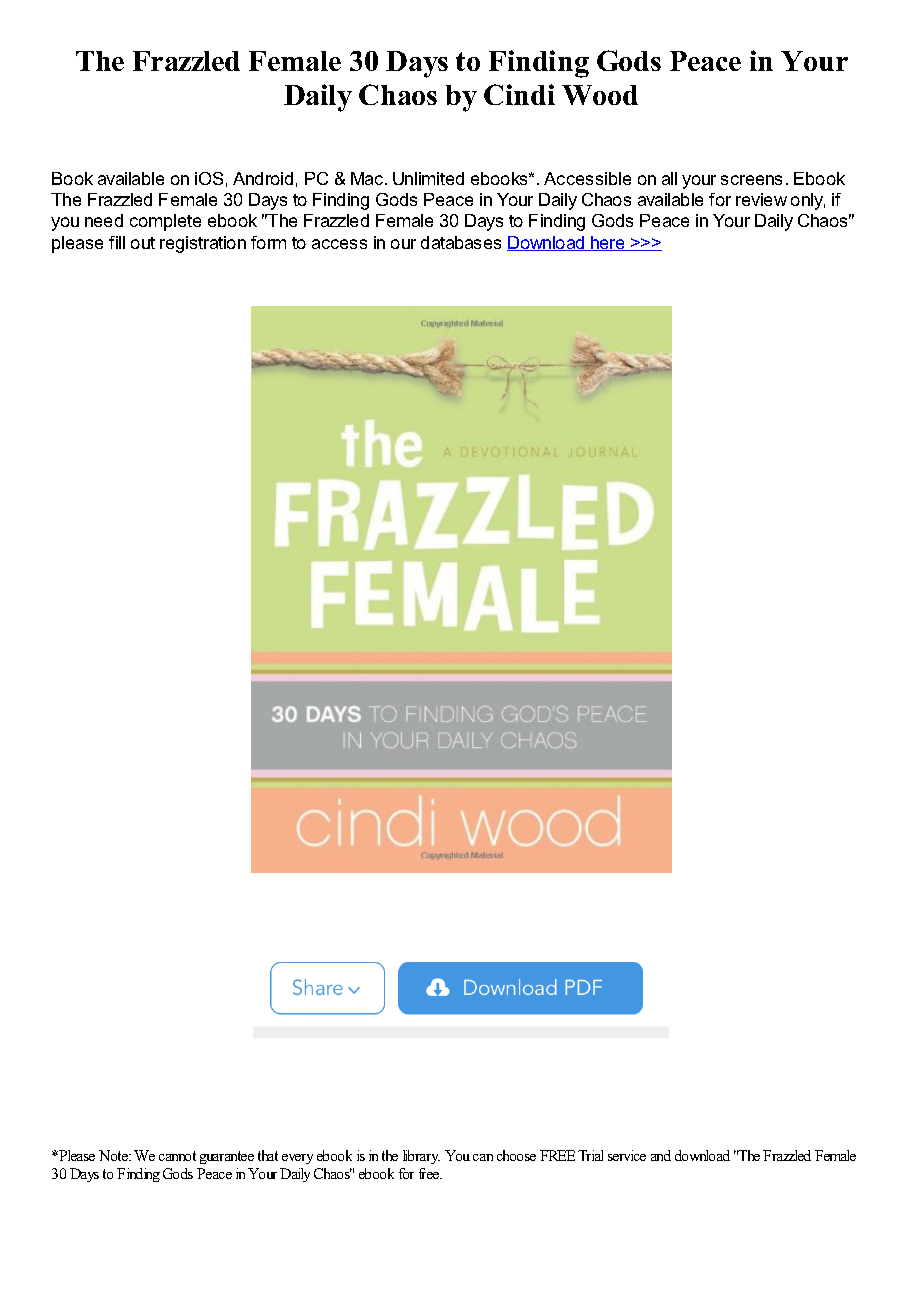 The width and height of the page is (924, 1308). What do you see at coordinates (608, 243) in the page?
I see `here` at bounding box center [608, 243].
